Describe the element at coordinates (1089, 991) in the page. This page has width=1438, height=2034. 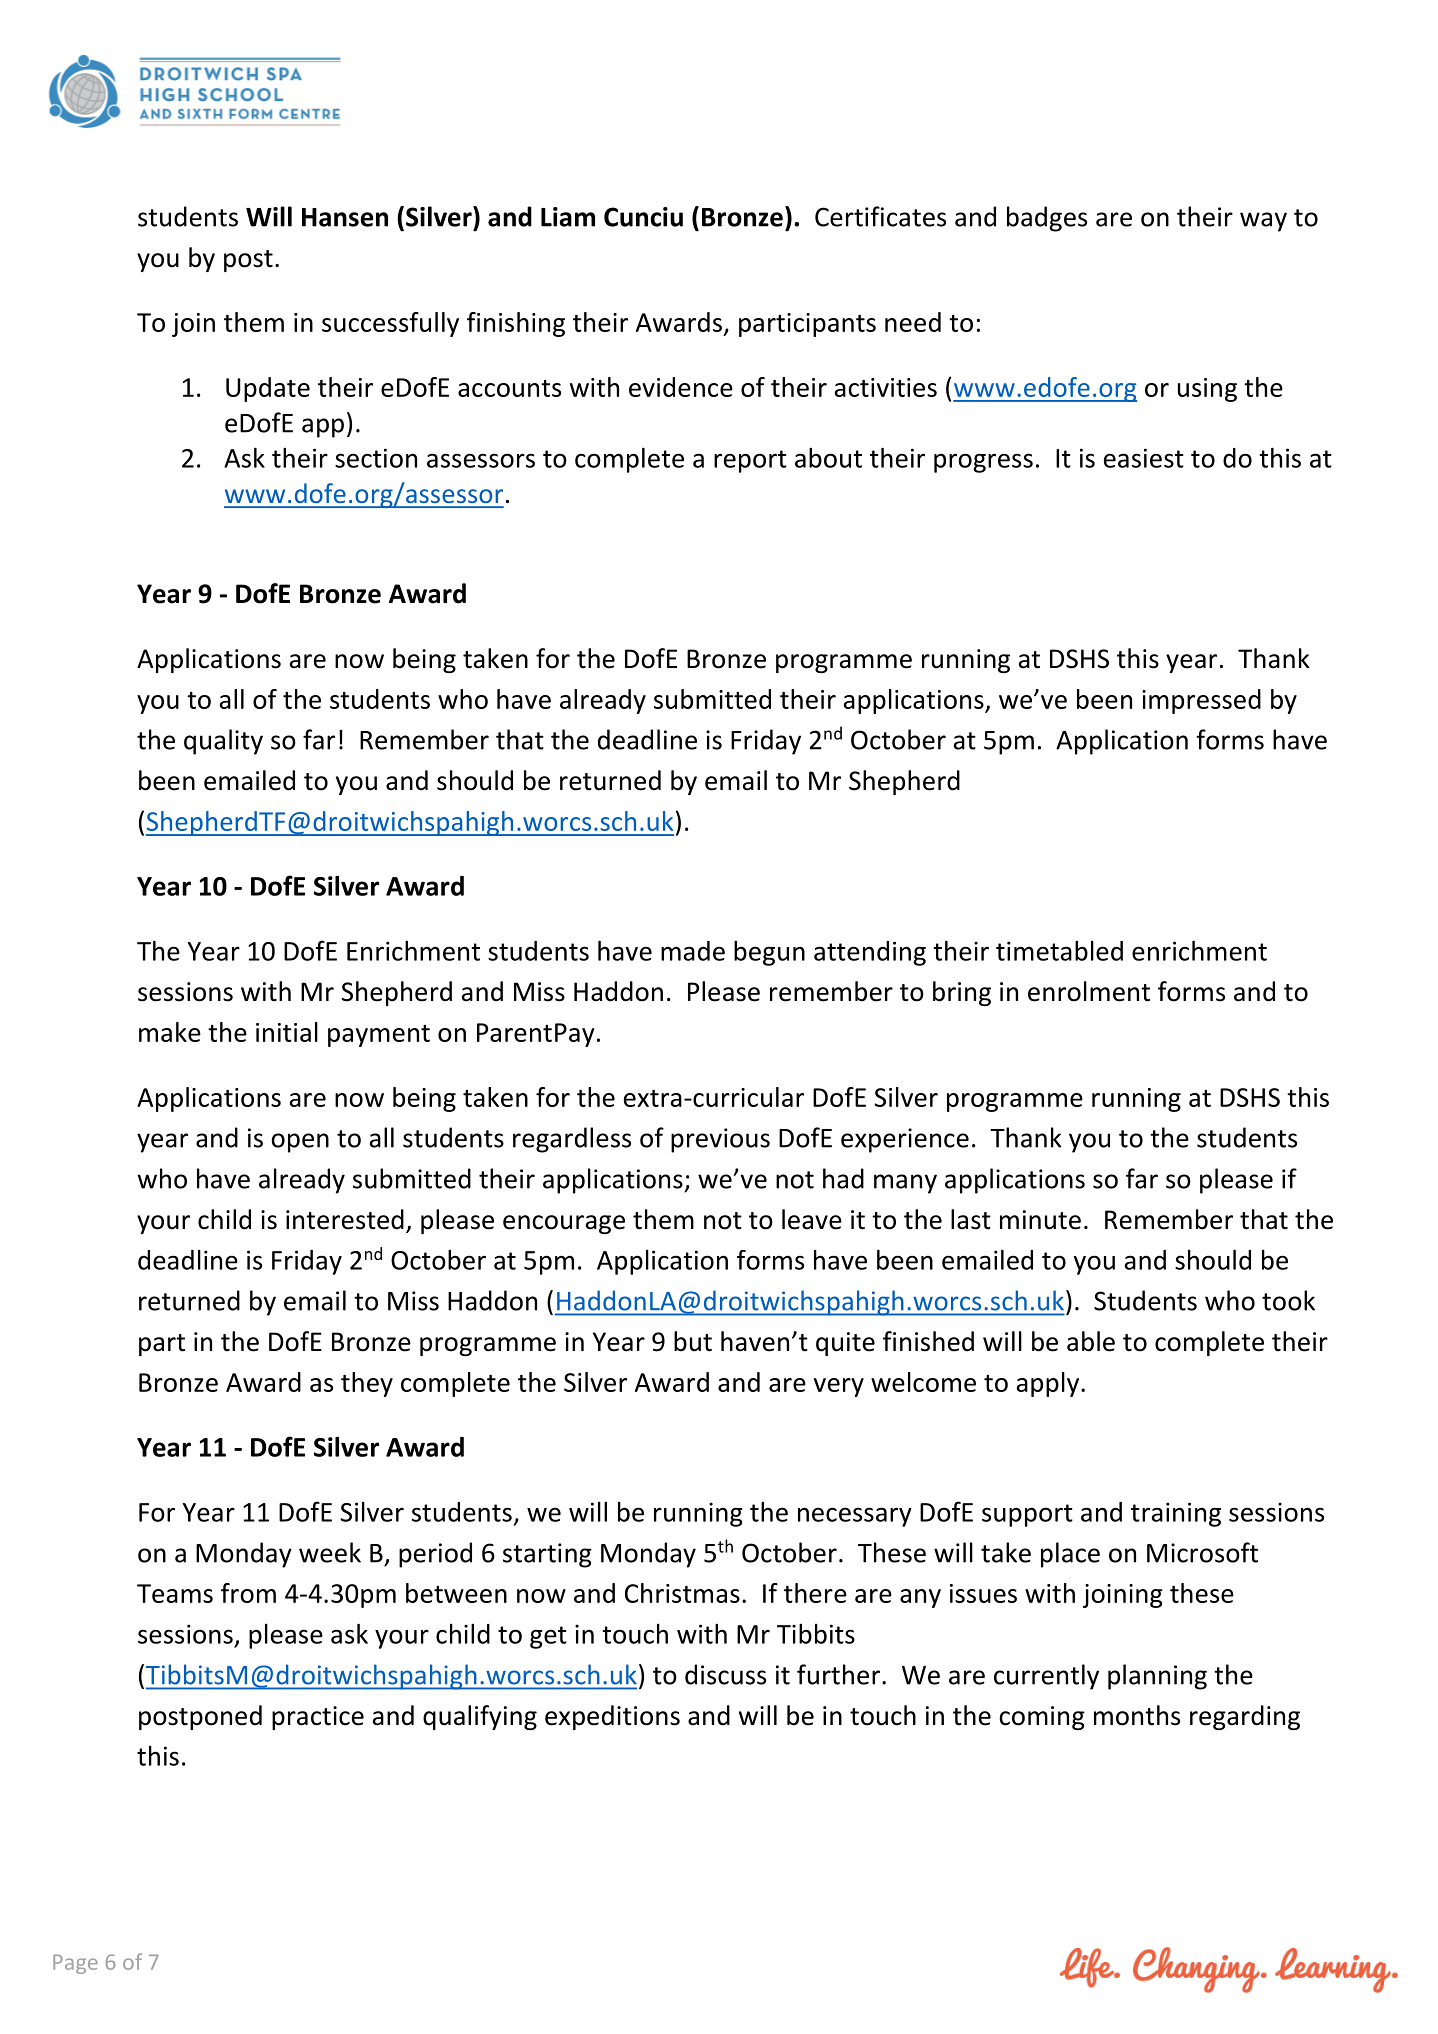
I see `enrolment` at that location.
